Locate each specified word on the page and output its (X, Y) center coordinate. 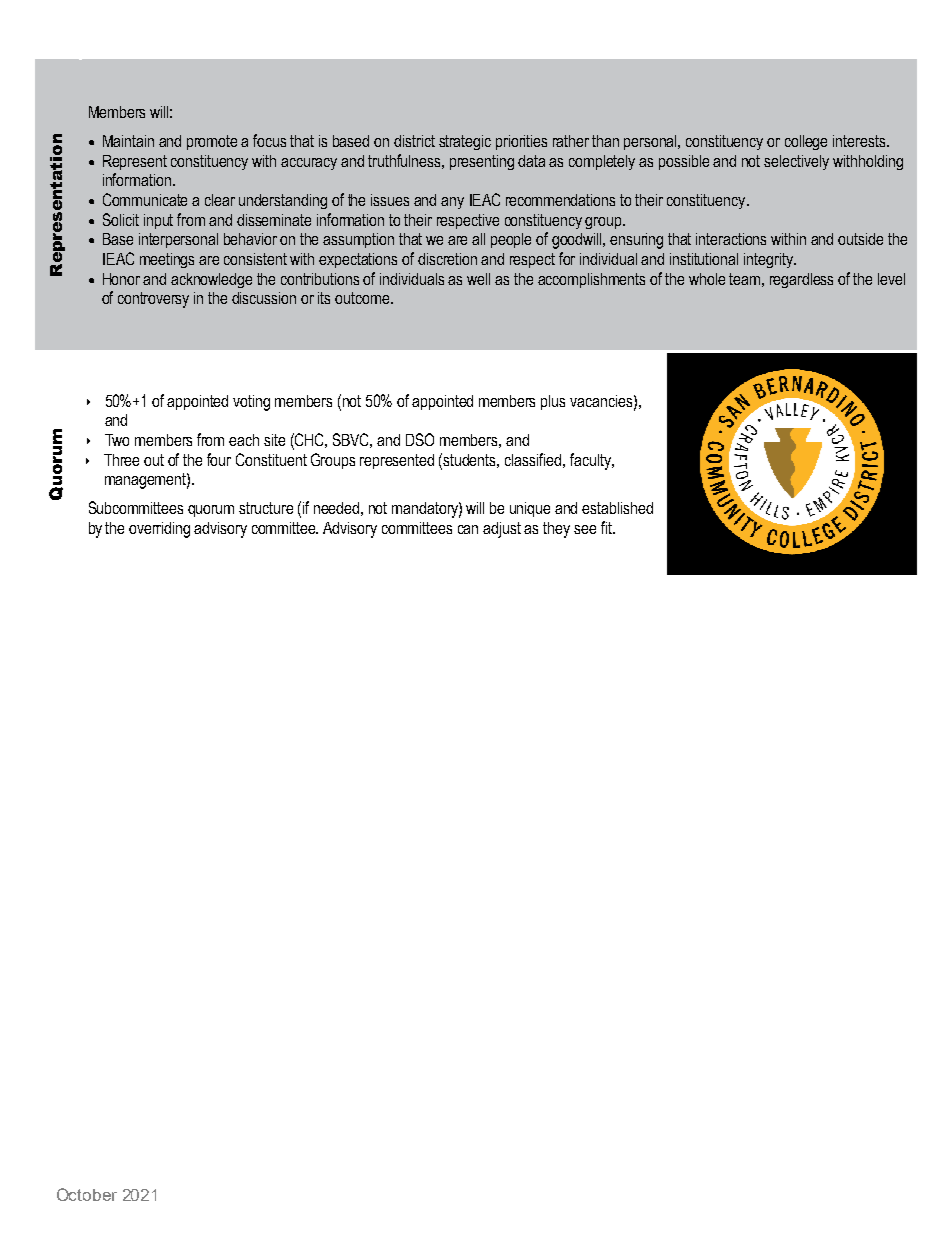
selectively (796, 162)
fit (607, 527)
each (244, 440)
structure (266, 508)
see (585, 529)
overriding (159, 530)
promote (212, 142)
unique (530, 509)
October (87, 1194)
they (556, 530)
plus (553, 402)
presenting (482, 162)
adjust (502, 530)
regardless (801, 280)
